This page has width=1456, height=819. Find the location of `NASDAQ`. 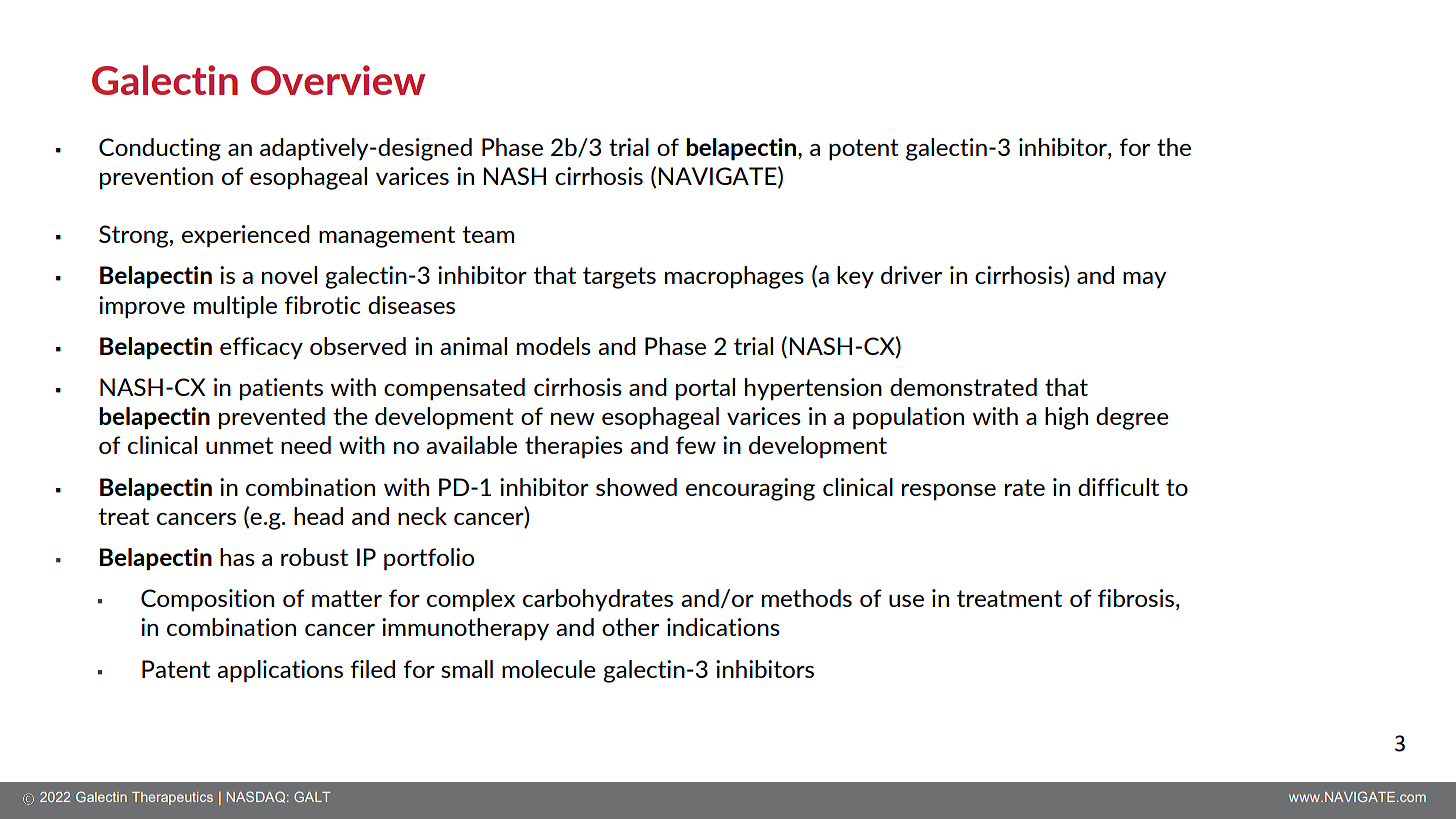

NASDAQ is located at coordinates (257, 797).
